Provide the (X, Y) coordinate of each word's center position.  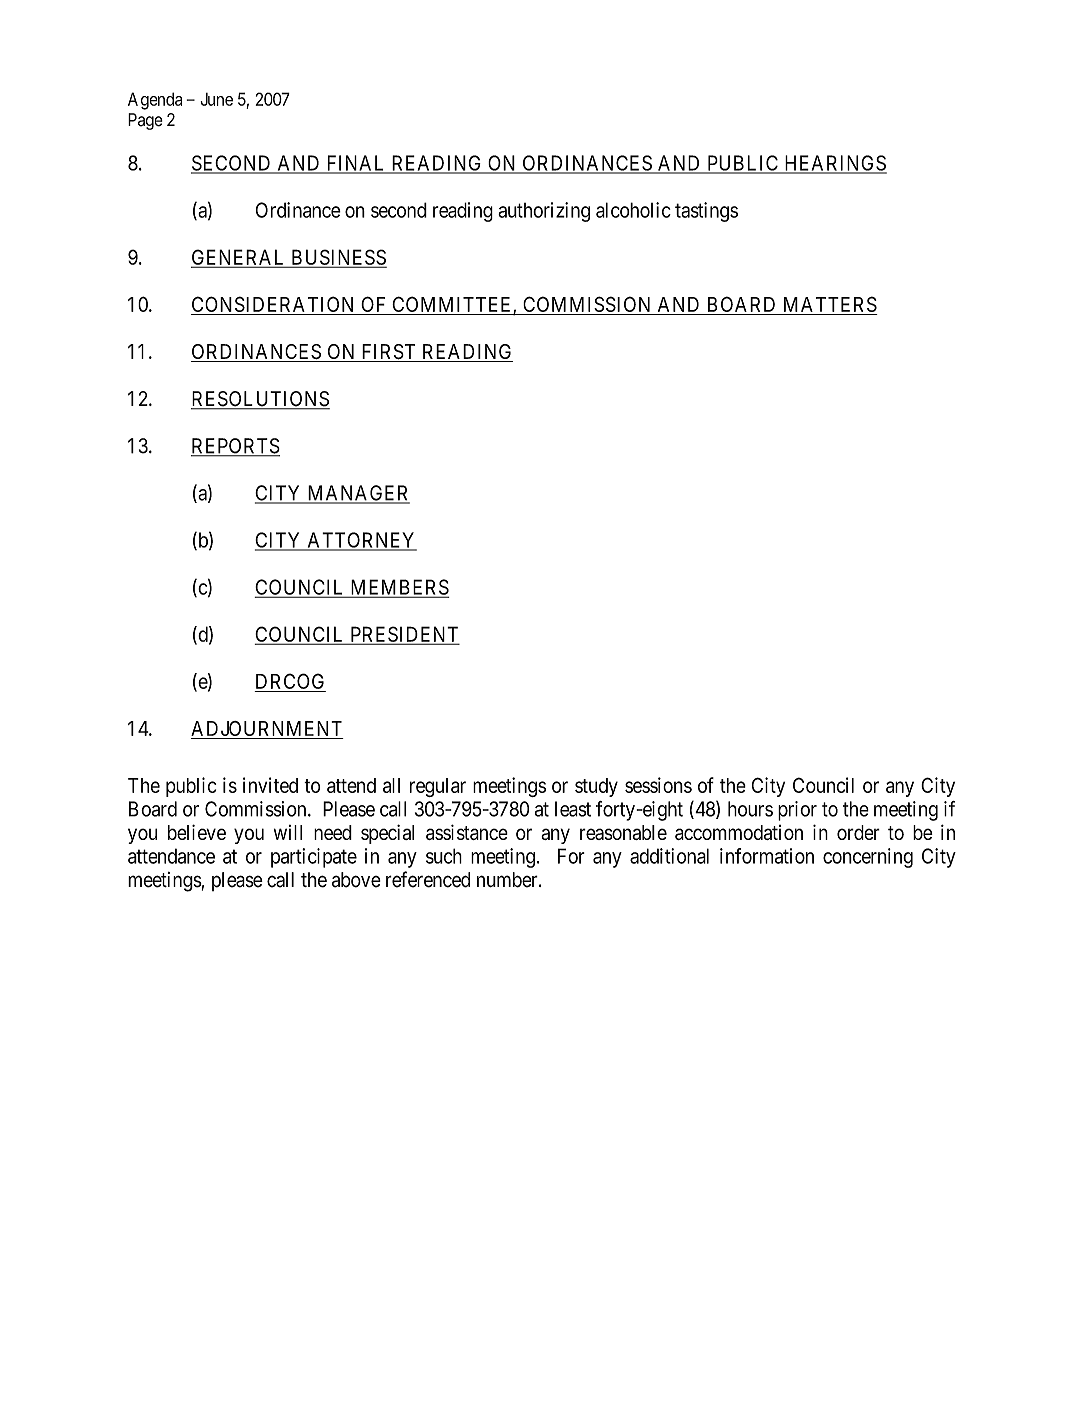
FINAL (356, 164)
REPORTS (235, 447)
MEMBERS (398, 588)
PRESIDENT (403, 635)
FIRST (389, 353)
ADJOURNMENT (267, 730)
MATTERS (830, 304)
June (217, 99)
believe (197, 832)
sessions (658, 785)
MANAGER (357, 494)
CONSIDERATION (272, 304)
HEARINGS (834, 164)
